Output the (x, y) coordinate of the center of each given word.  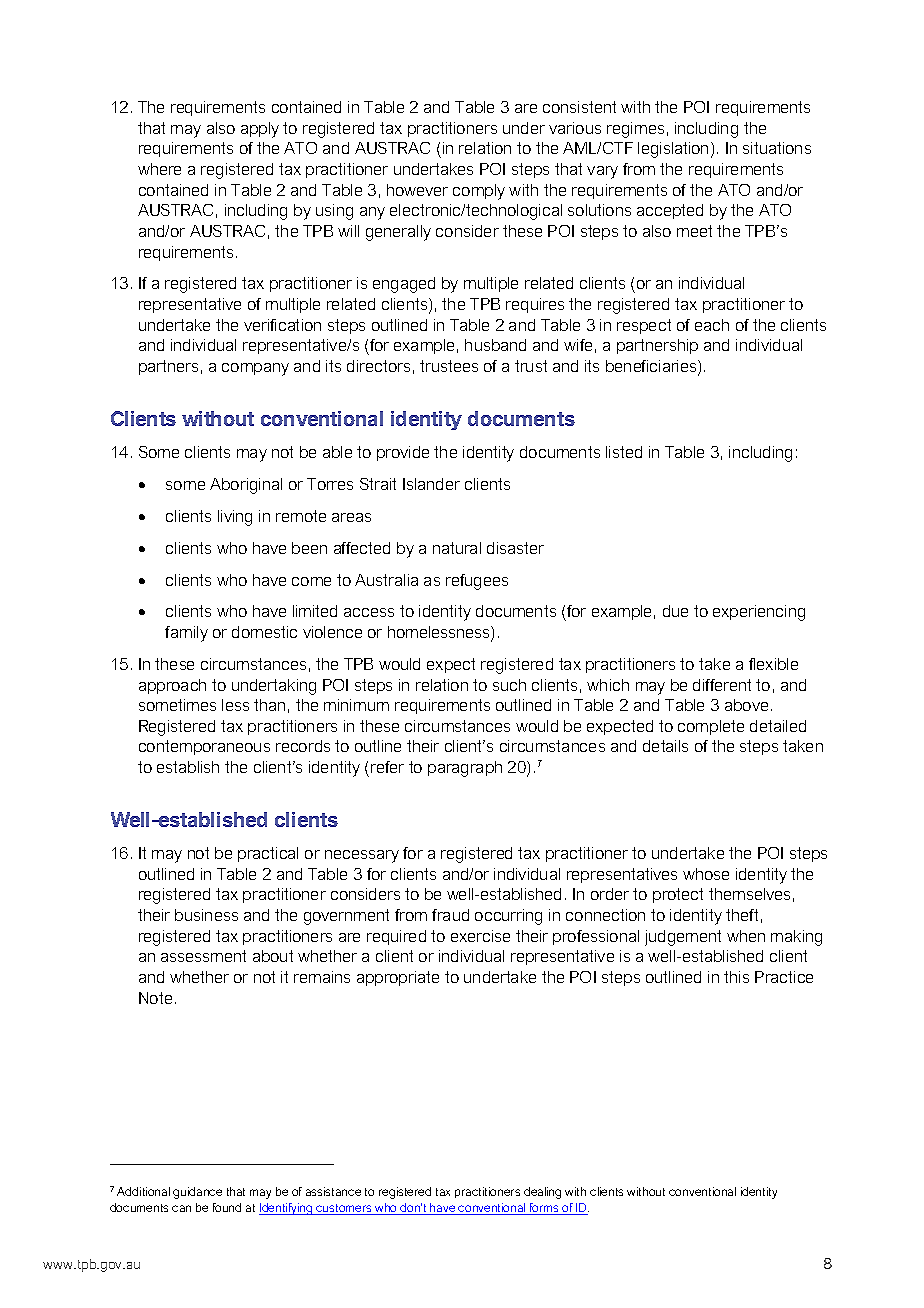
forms (544, 1209)
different (722, 685)
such (509, 685)
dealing (542, 1193)
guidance (197, 1193)
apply (260, 130)
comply (479, 192)
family (186, 634)
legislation (673, 150)
